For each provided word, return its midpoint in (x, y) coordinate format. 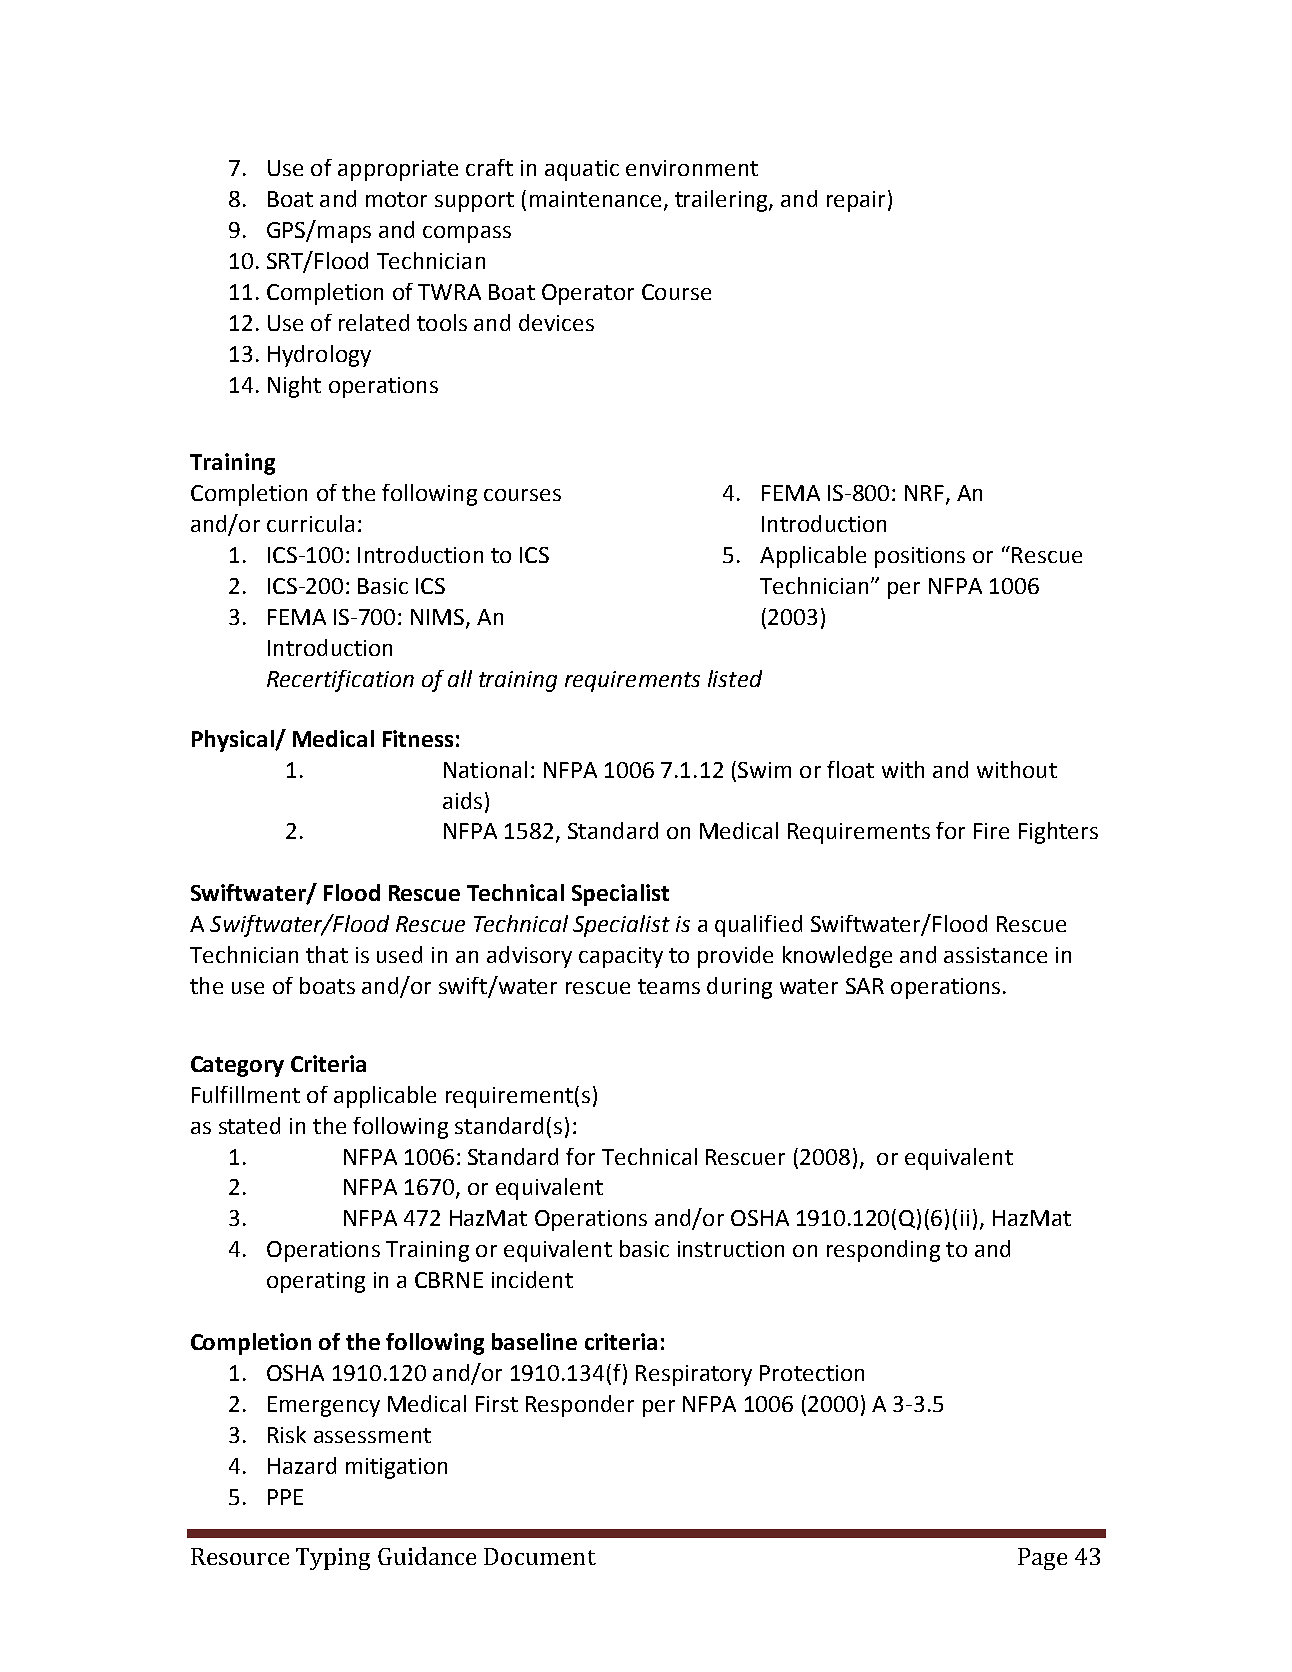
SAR (865, 986)
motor (396, 199)
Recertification (340, 681)
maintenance (595, 199)
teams (669, 986)
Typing (333, 1559)
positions (920, 557)
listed (735, 678)
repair (856, 201)
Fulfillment (246, 1094)
